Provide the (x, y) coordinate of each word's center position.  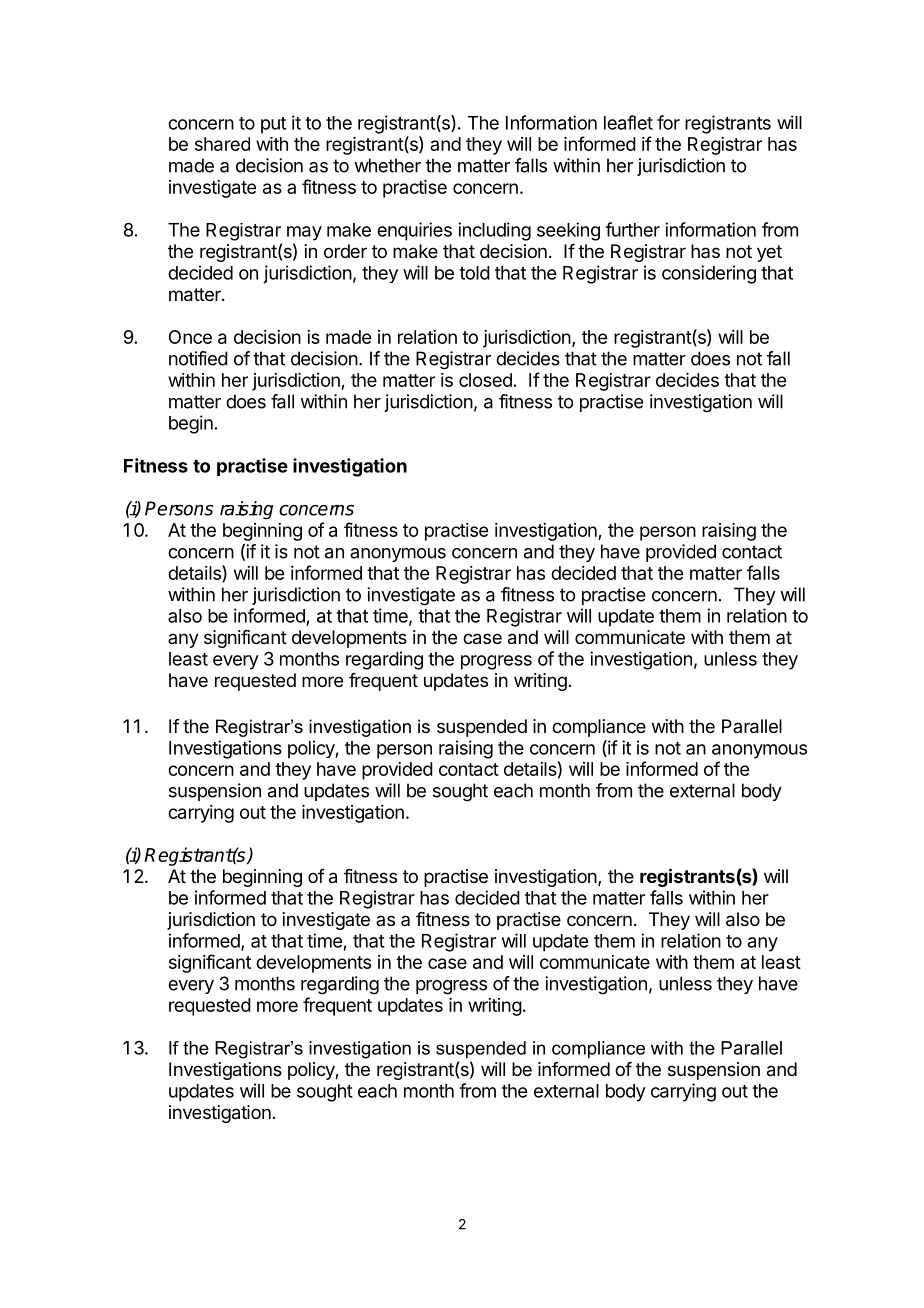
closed (485, 380)
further (632, 229)
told (474, 273)
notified (198, 358)
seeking (568, 231)
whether (387, 165)
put (273, 125)
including (494, 231)
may (304, 233)
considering (709, 274)
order (345, 251)
